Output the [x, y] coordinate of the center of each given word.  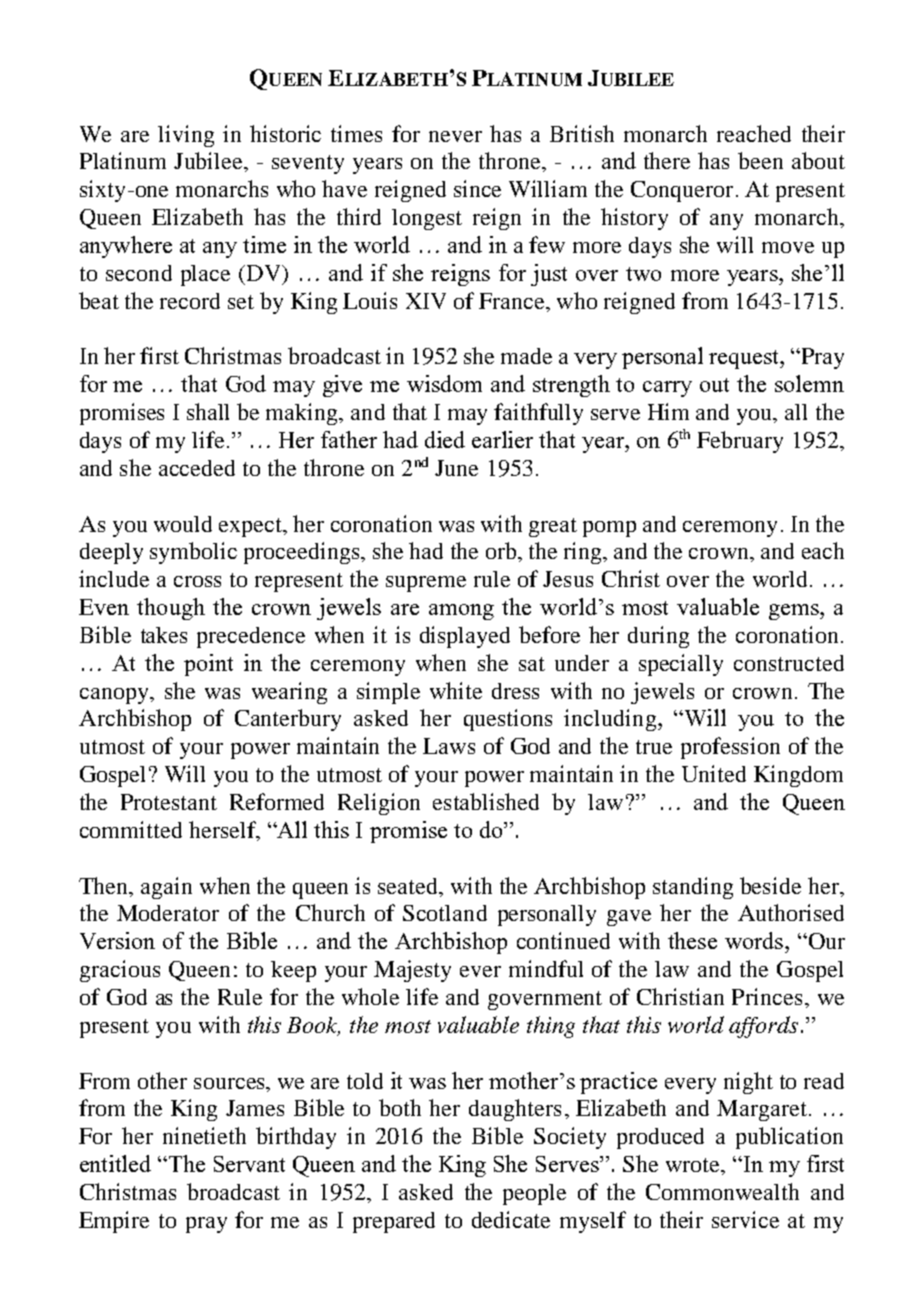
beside [770, 885]
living [186, 136]
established [486, 801]
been [760, 160]
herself [223, 831]
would [183, 524]
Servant [249, 1164]
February [740, 442]
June [456, 468]
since [477, 188]
